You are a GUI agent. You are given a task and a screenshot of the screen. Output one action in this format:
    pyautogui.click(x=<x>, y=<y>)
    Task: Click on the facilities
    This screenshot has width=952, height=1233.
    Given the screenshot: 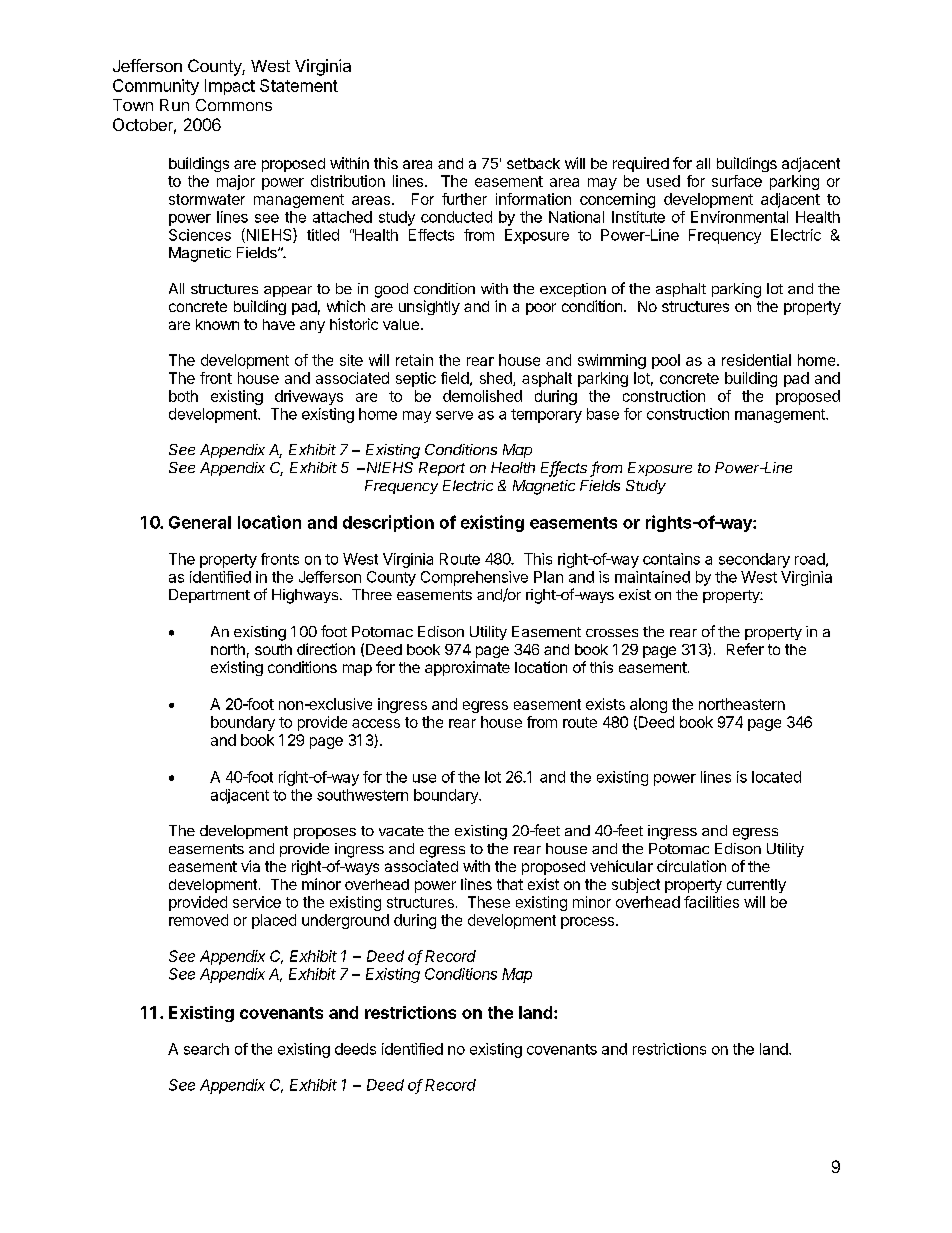 What is the action you would take?
    pyautogui.click(x=711, y=902)
